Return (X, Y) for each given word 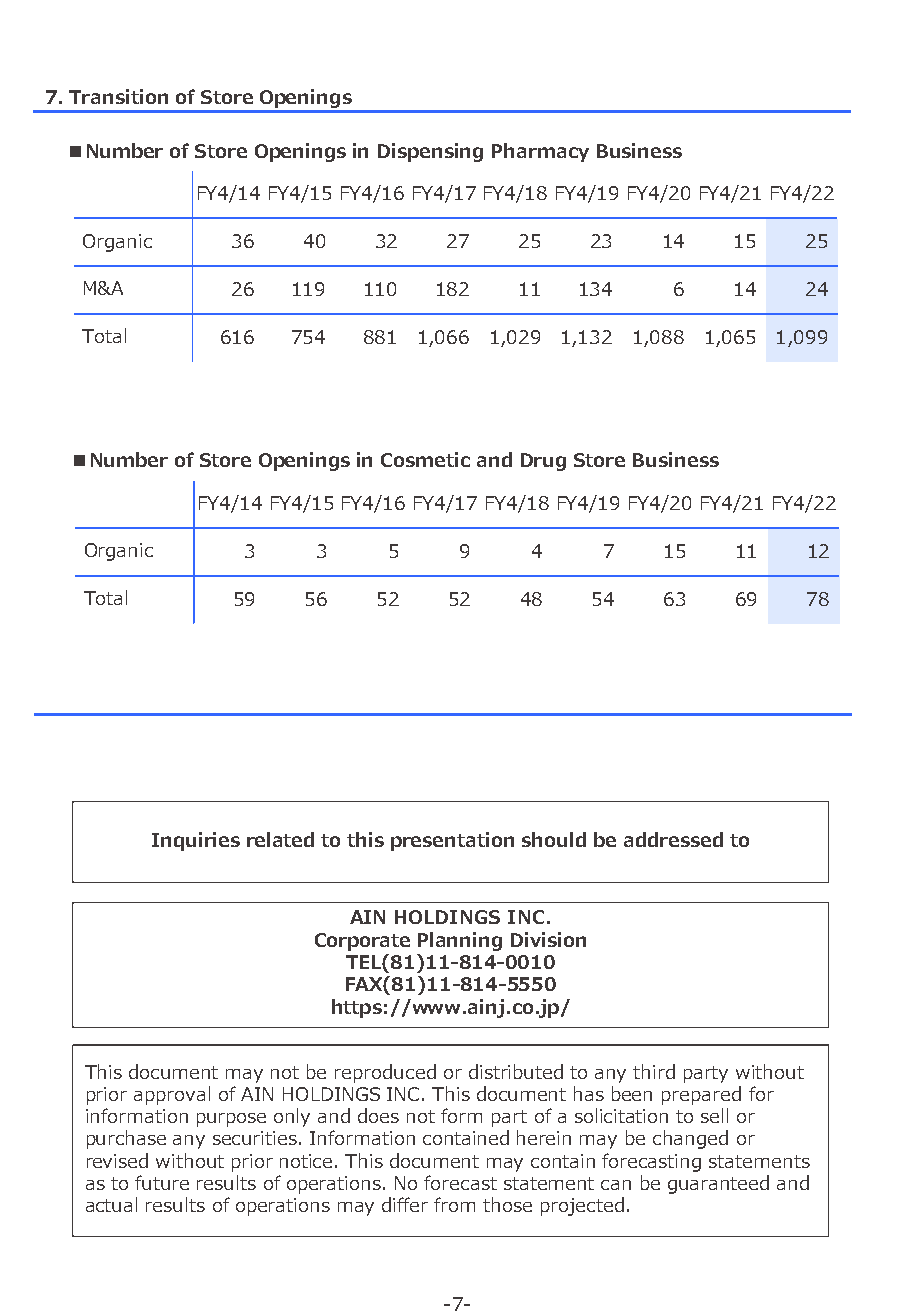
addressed (673, 839)
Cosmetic (425, 459)
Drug (543, 462)
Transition (118, 96)
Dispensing (430, 152)
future (162, 1182)
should (554, 839)
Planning (460, 941)
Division (548, 939)
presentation (452, 841)
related (280, 839)
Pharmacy (540, 152)
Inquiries (196, 841)
